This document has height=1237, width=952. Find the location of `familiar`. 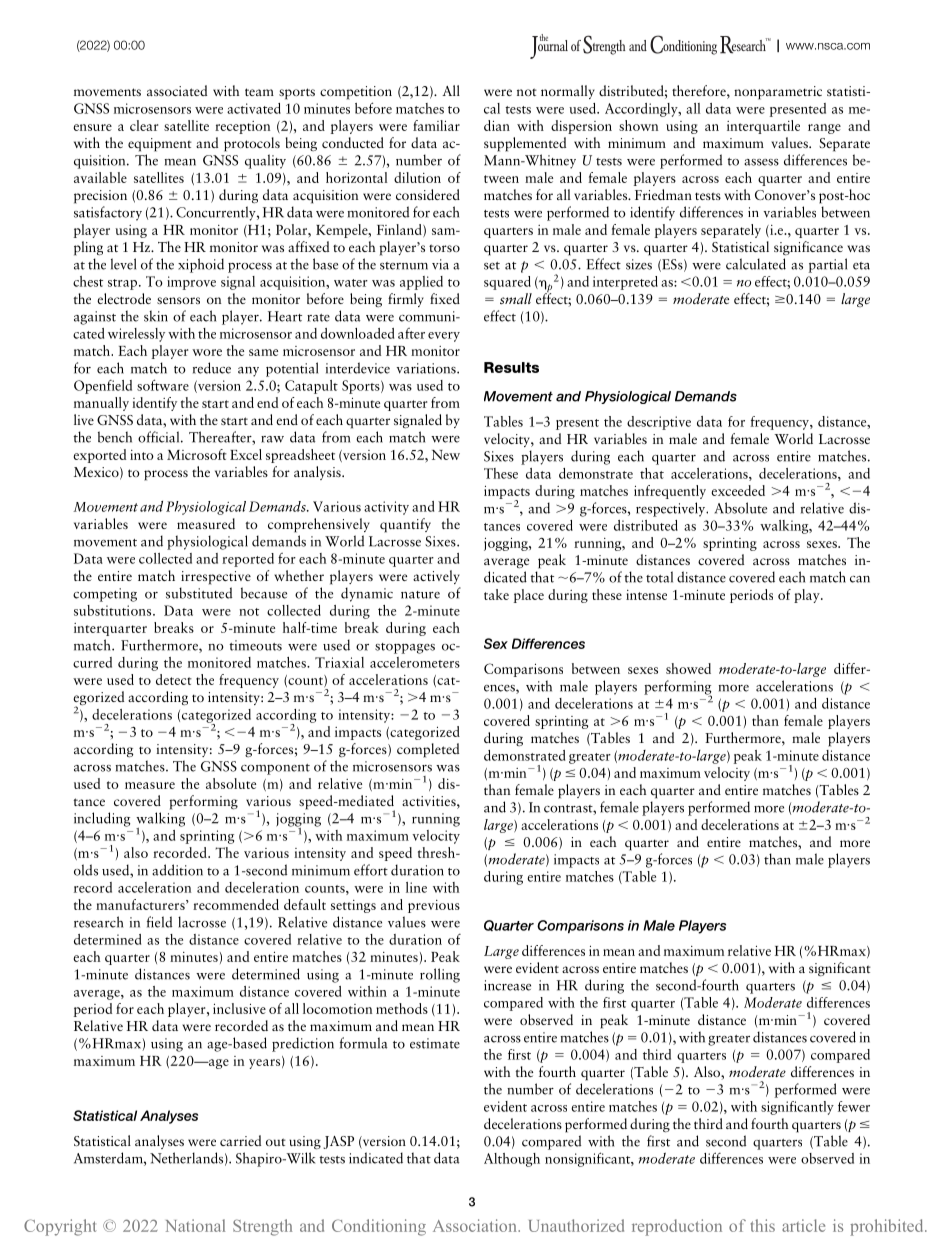

familiar is located at coordinates (436, 125).
